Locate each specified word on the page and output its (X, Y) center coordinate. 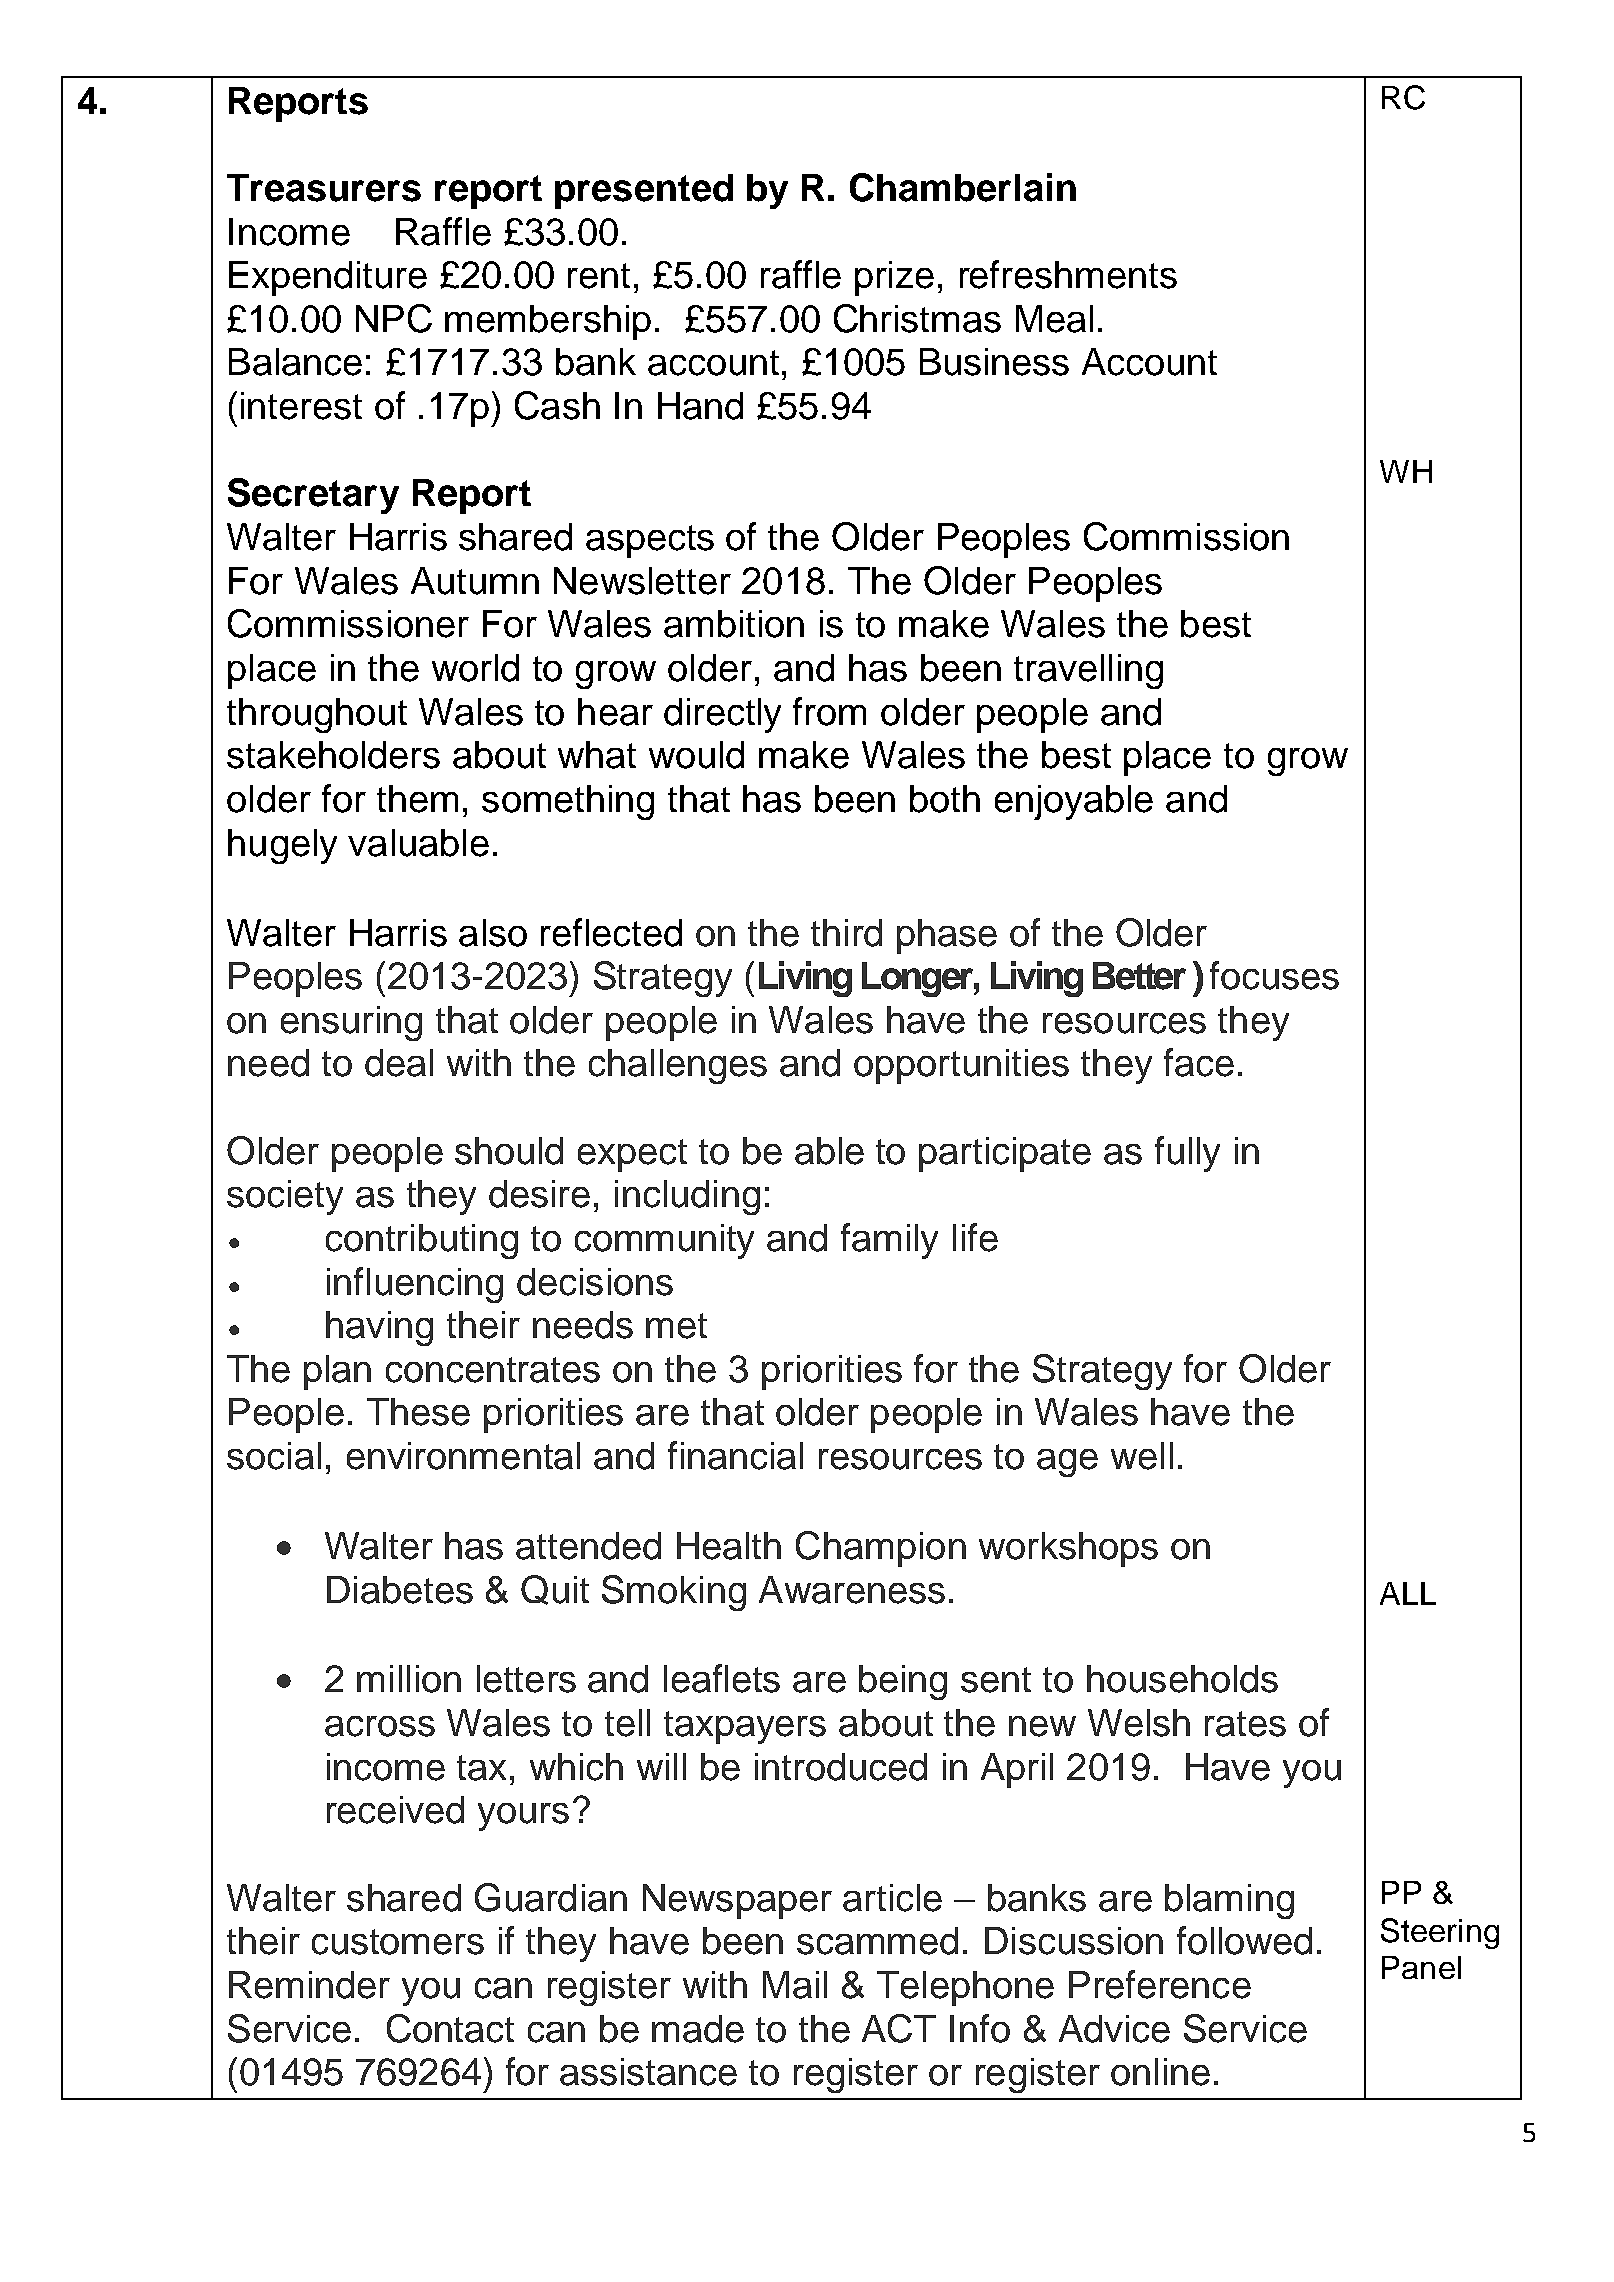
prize (894, 278)
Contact (450, 2028)
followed (1244, 1940)
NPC (394, 318)
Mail (795, 1985)
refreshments (1068, 274)
